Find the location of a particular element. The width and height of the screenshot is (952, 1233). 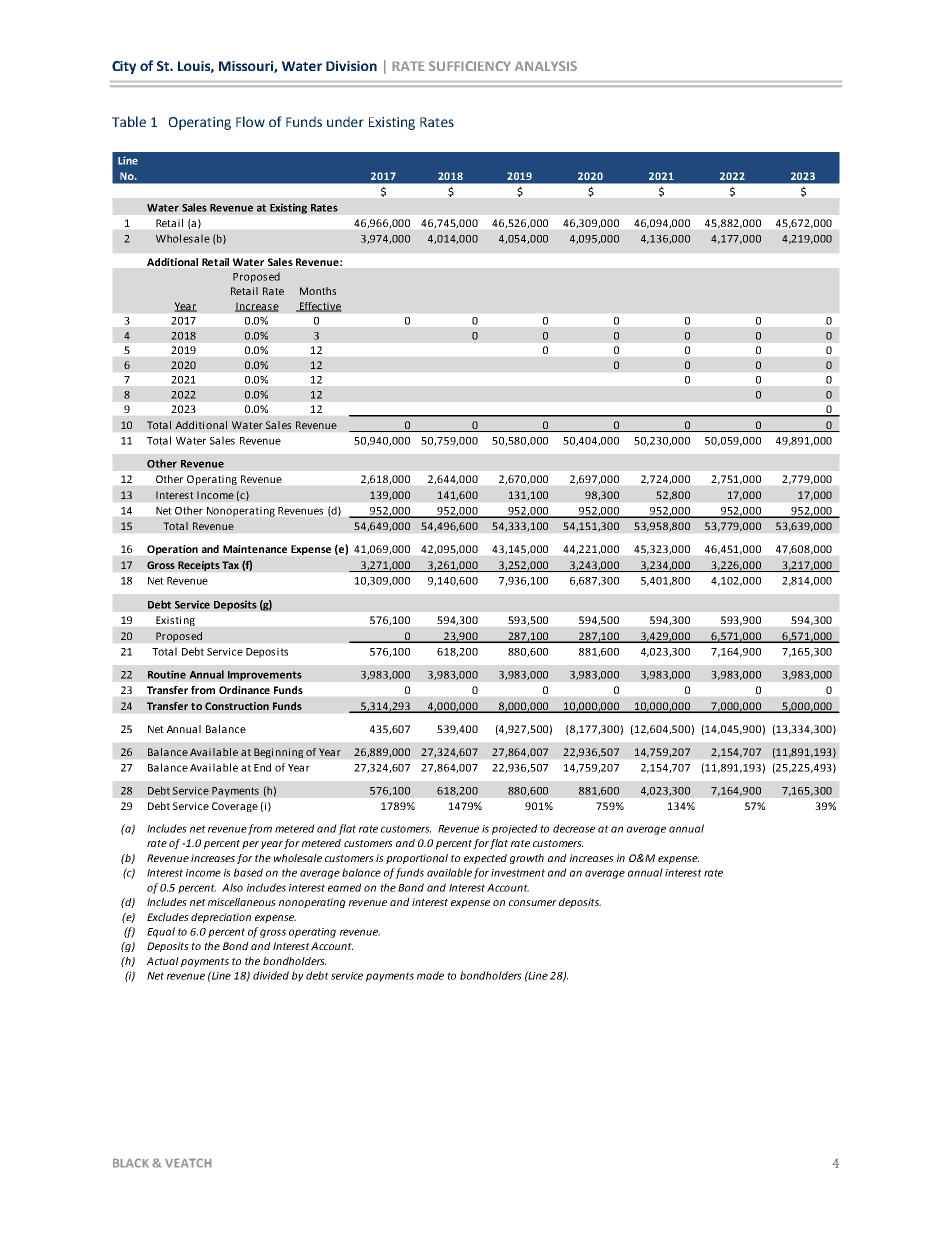

Beginning is located at coordinates (279, 753).
